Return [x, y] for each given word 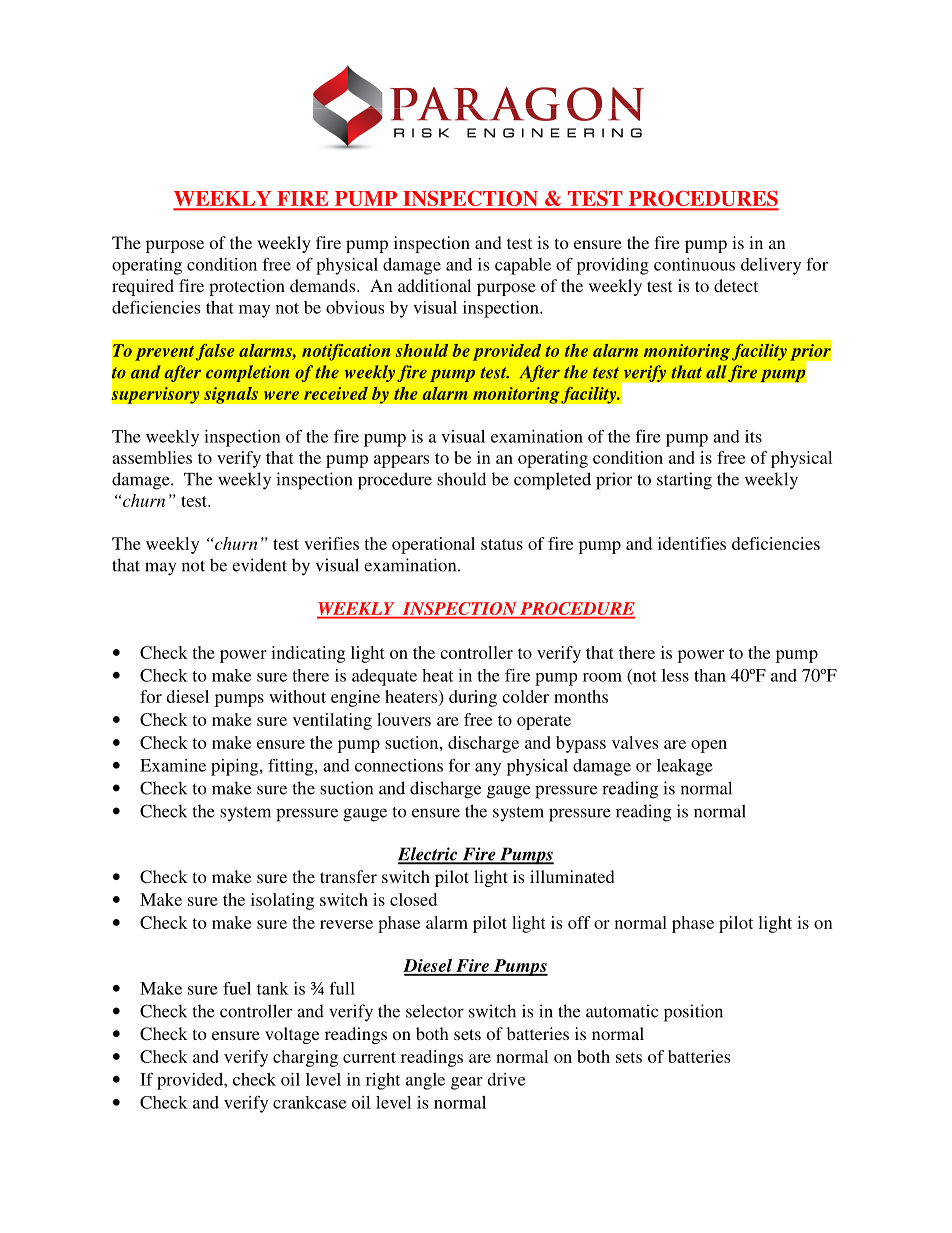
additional [434, 285]
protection [247, 287]
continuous [694, 264]
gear [467, 1083]
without [297, 696]
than [710, 675]
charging [305, 1058]
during [473, 698]
